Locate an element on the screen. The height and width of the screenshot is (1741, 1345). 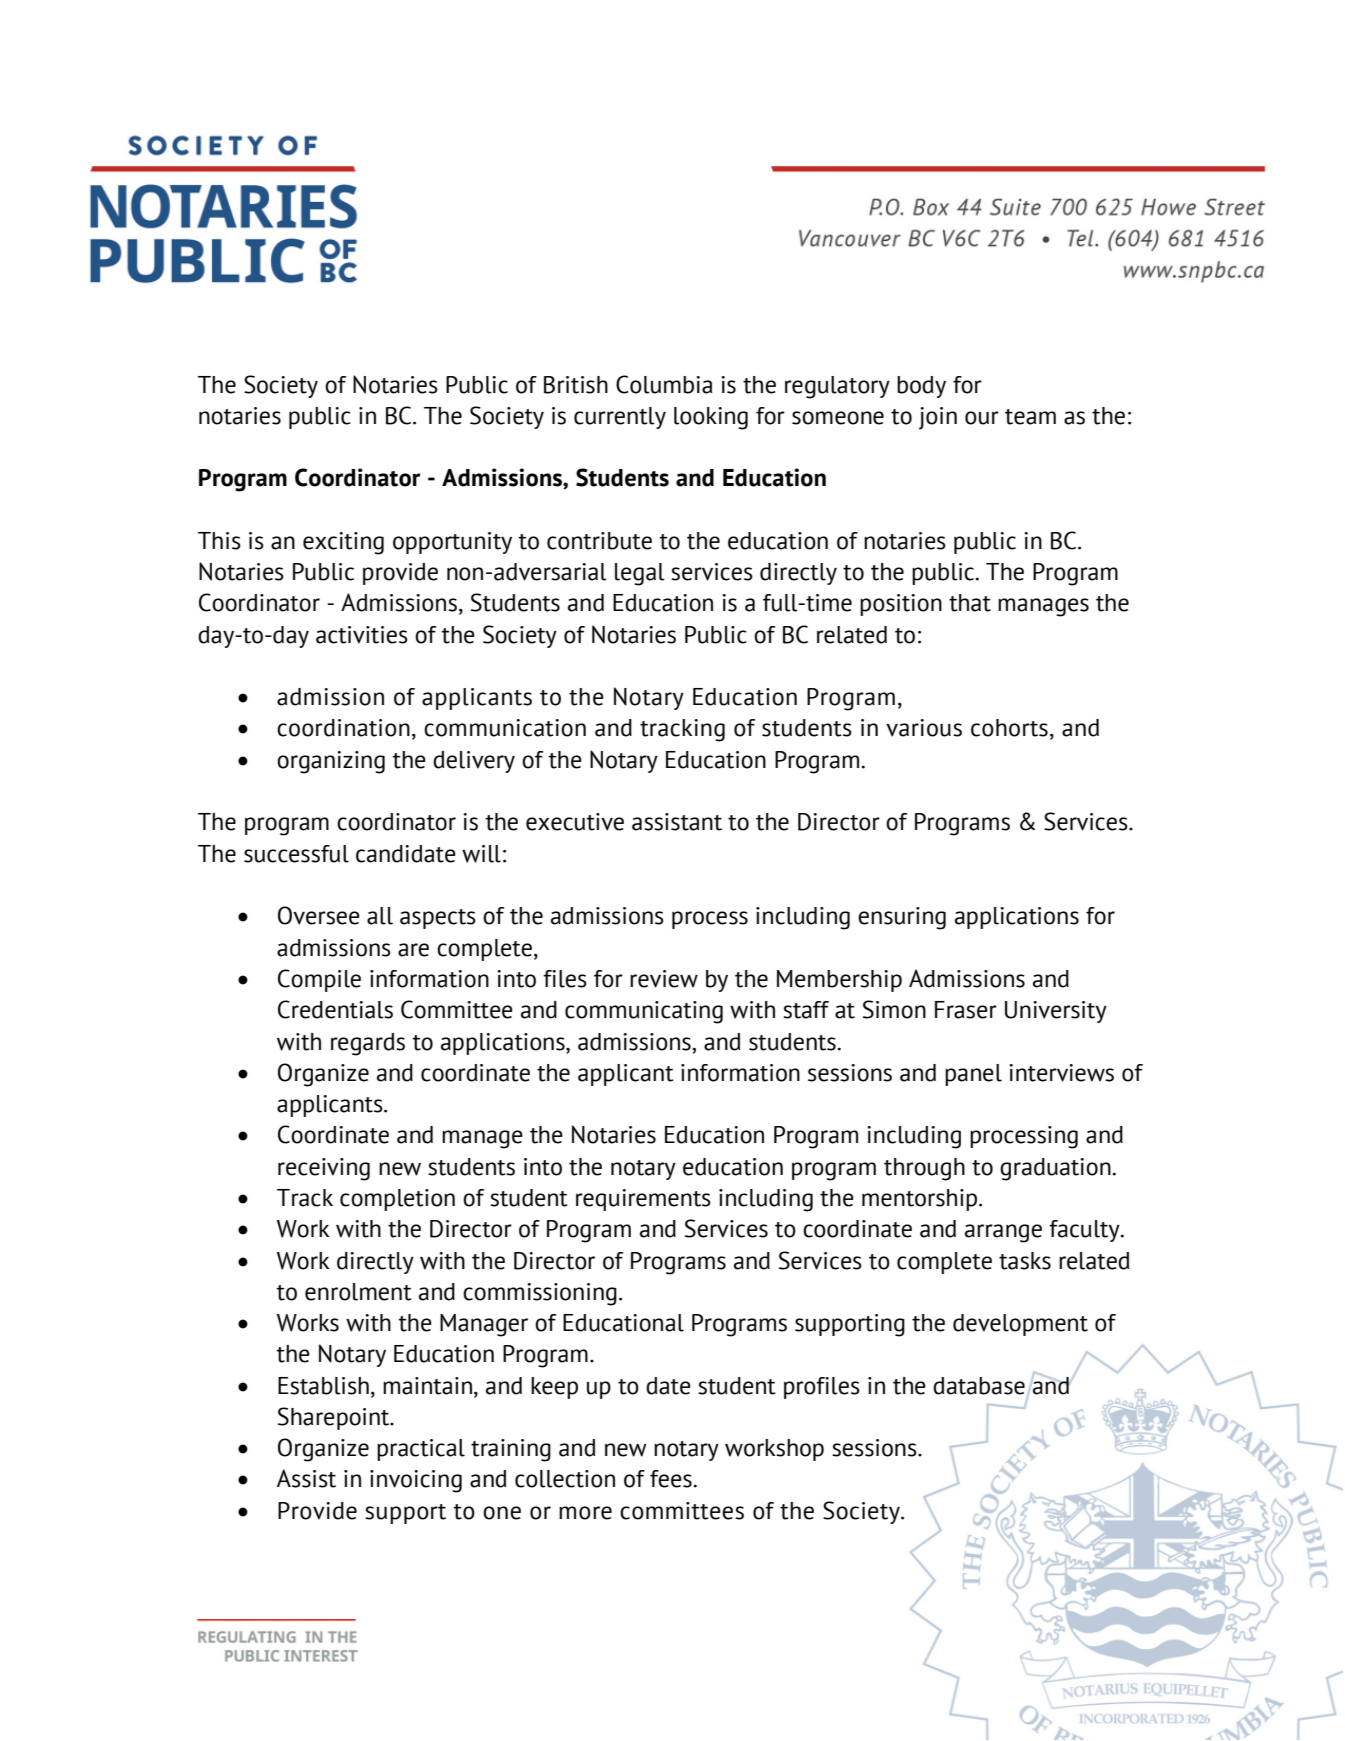
fees is located at coordinates (671, 1479).
